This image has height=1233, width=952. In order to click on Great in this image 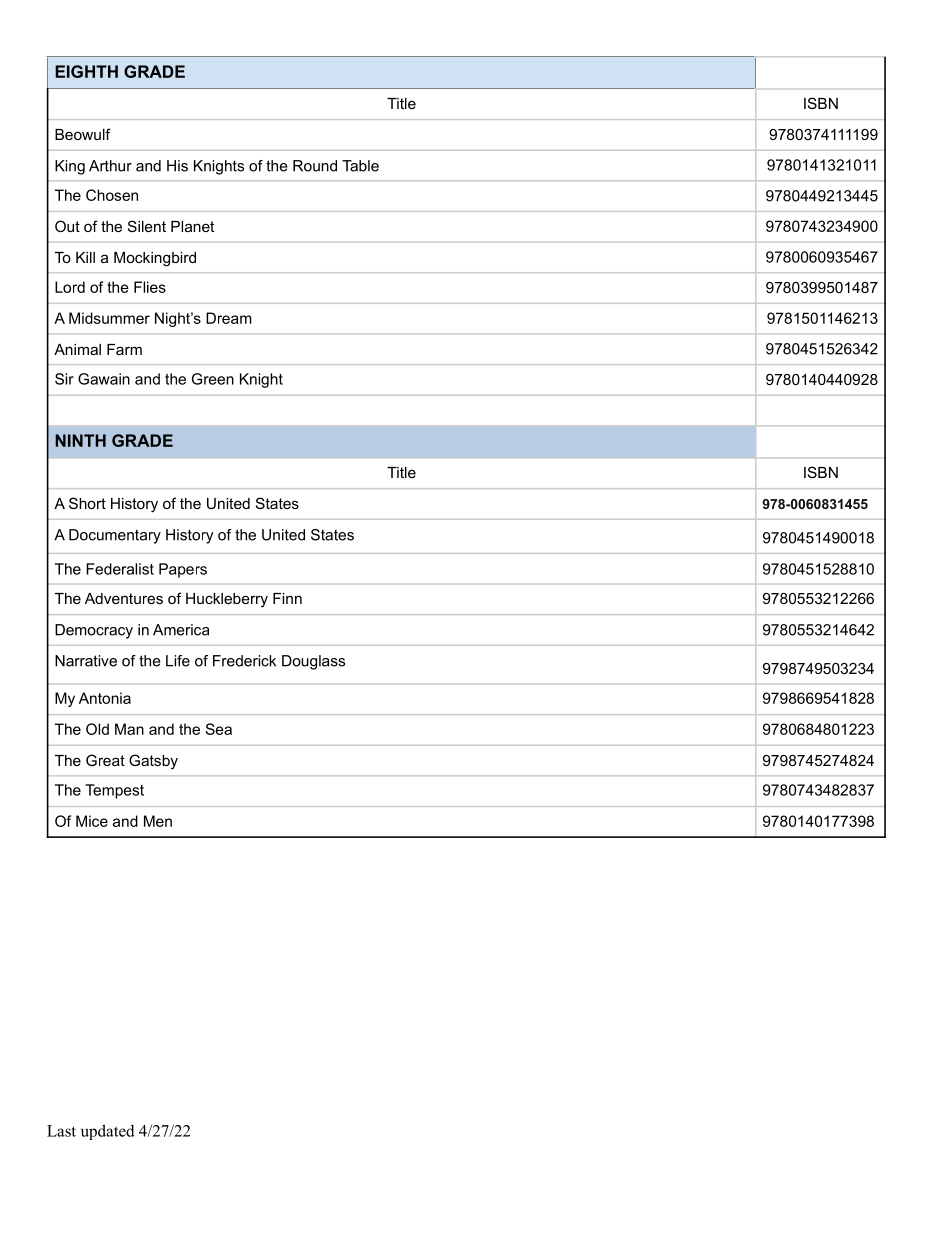, I will do `click(105, 760)`.
